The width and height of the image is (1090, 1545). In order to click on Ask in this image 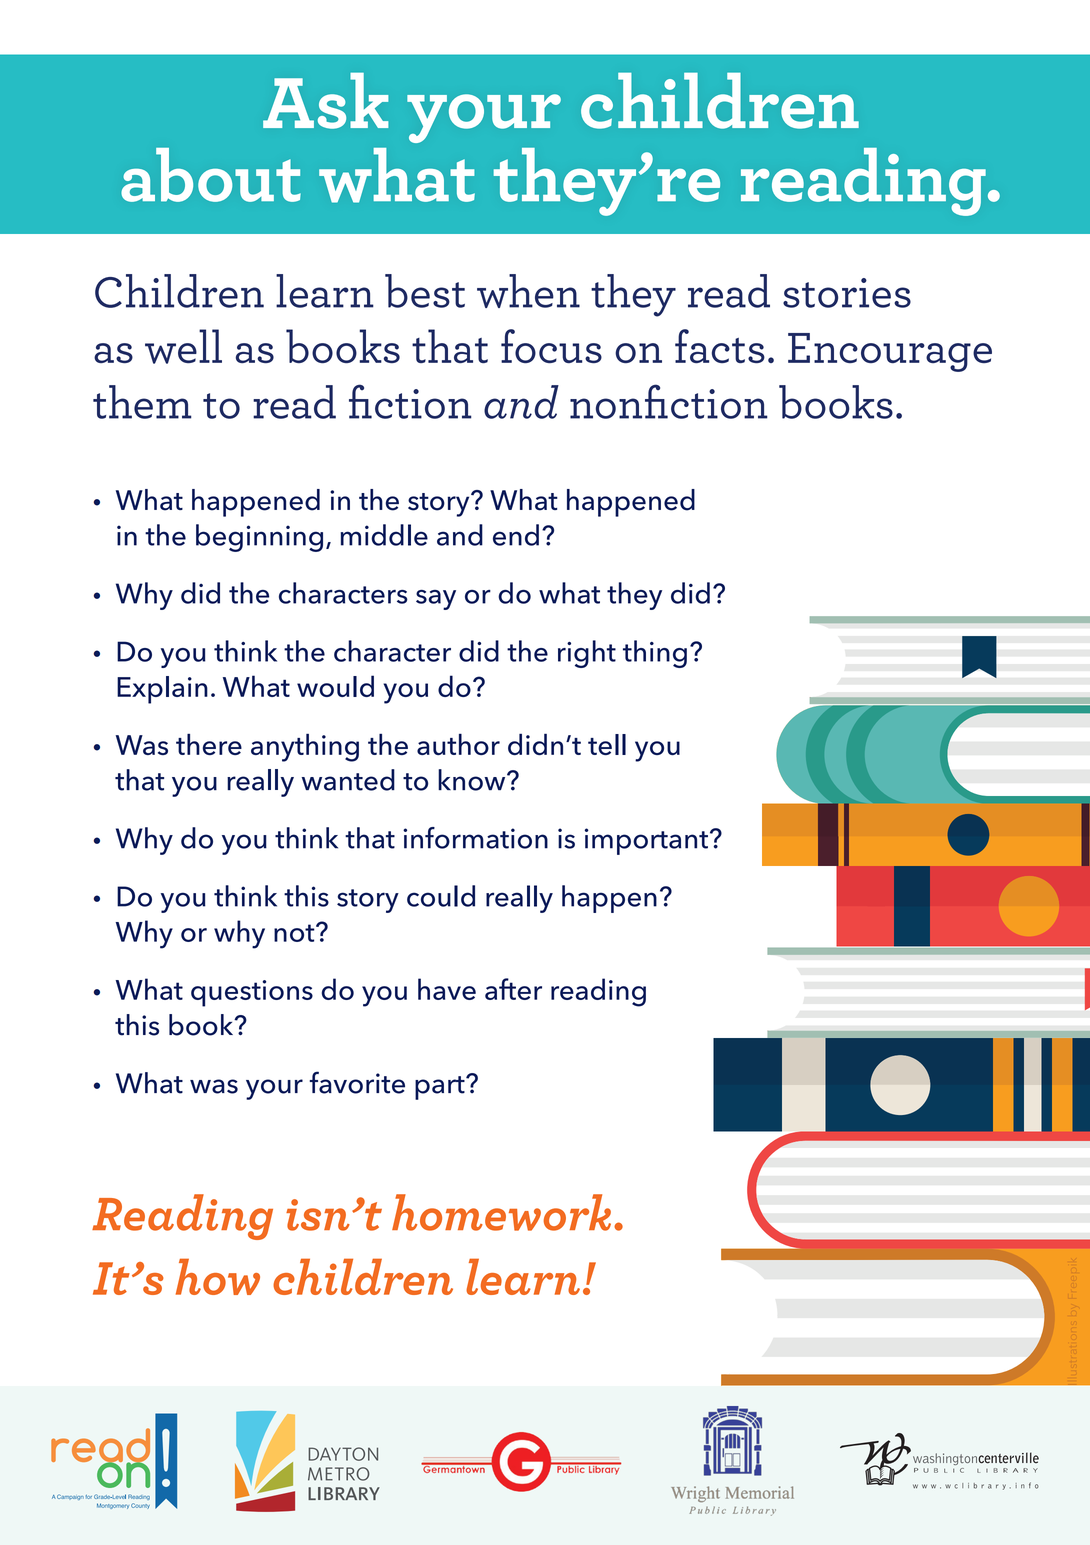, I will do `click(325, 101)`.
